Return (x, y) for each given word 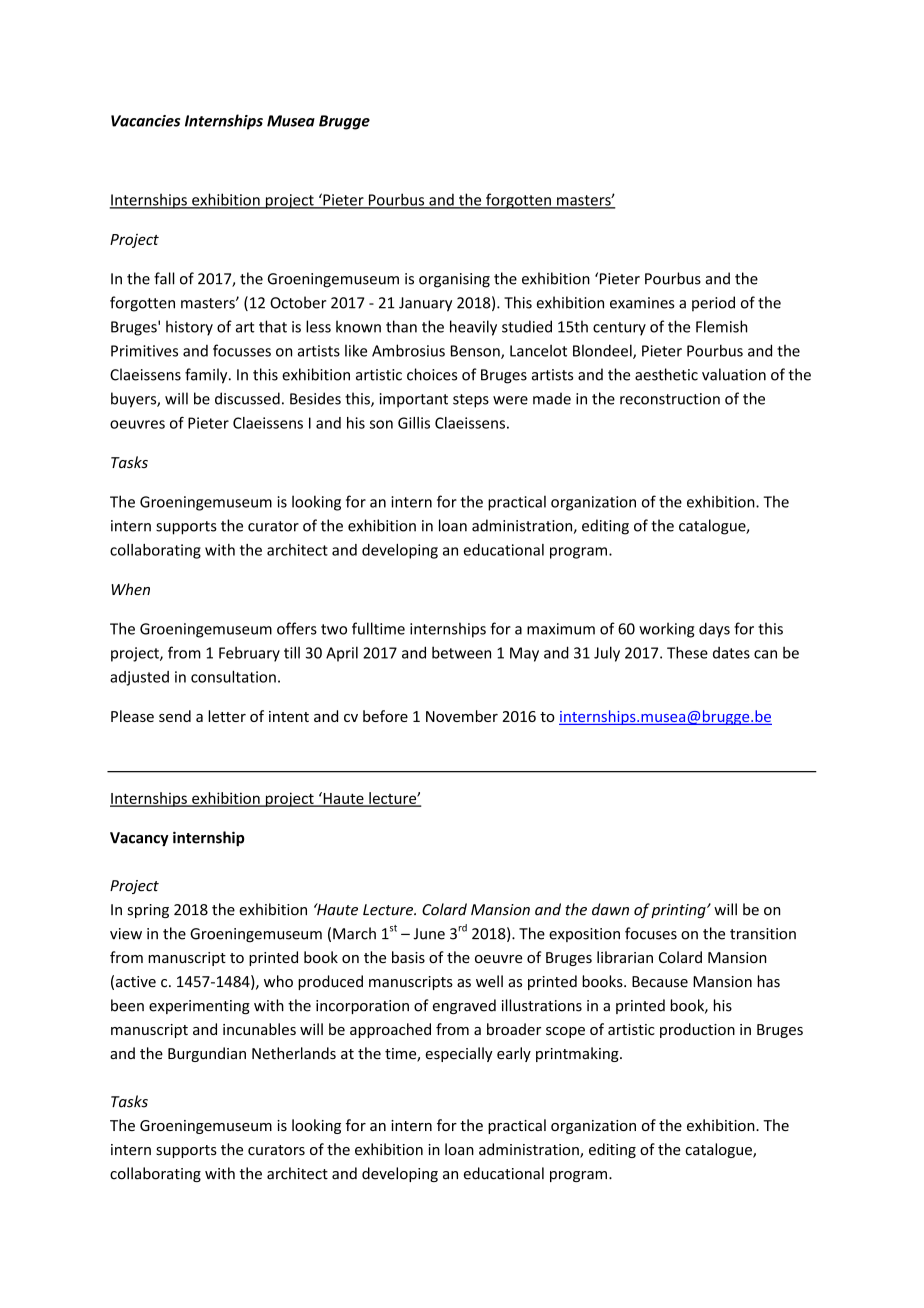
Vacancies (145, 121)
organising (454, 280)
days (714, 630)
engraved (464, 1006)
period (713, 304)
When (130, 589)
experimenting (199, 1007)
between (461, 652)
